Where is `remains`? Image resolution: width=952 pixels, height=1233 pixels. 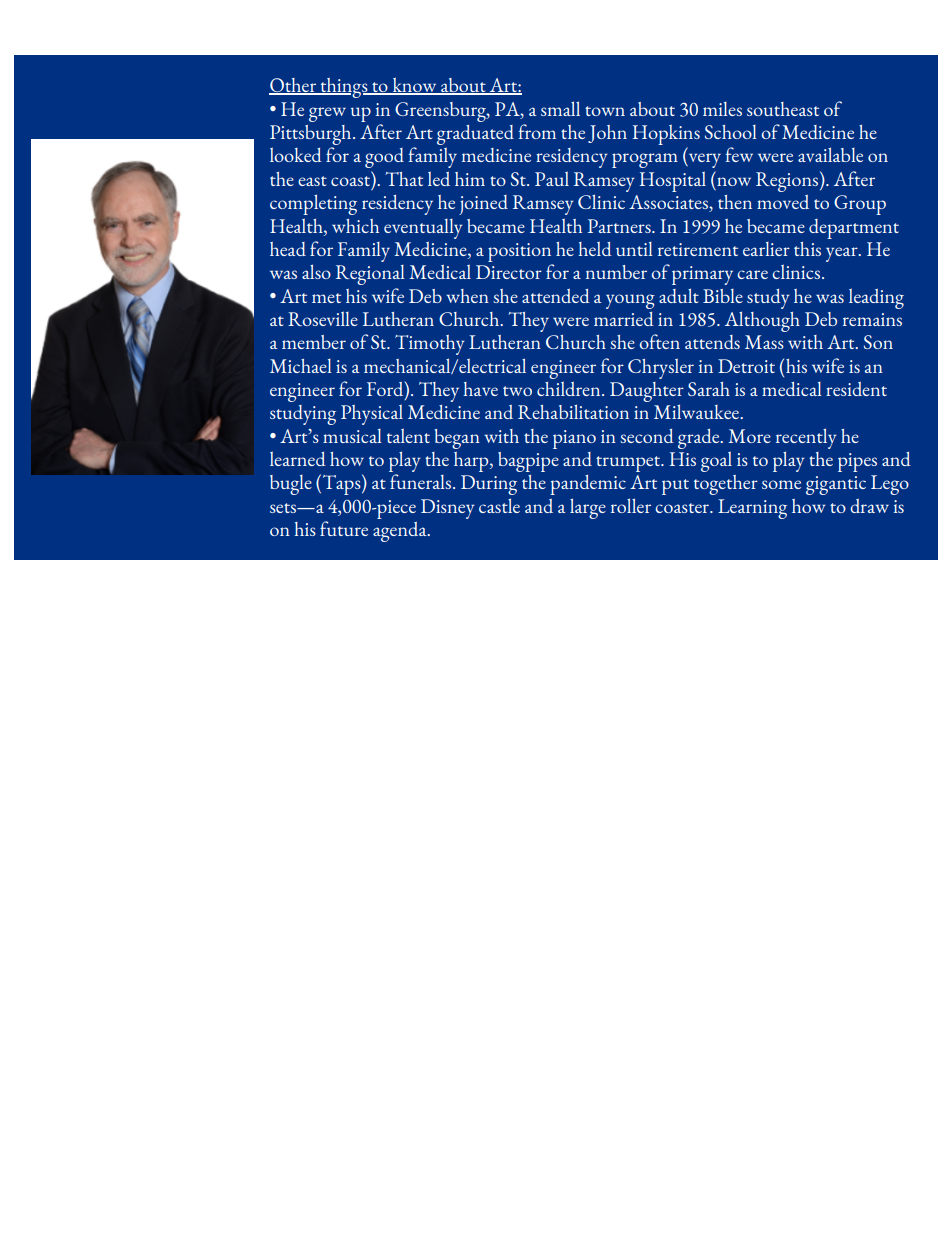
remains is located at coordinates (872, 319).
